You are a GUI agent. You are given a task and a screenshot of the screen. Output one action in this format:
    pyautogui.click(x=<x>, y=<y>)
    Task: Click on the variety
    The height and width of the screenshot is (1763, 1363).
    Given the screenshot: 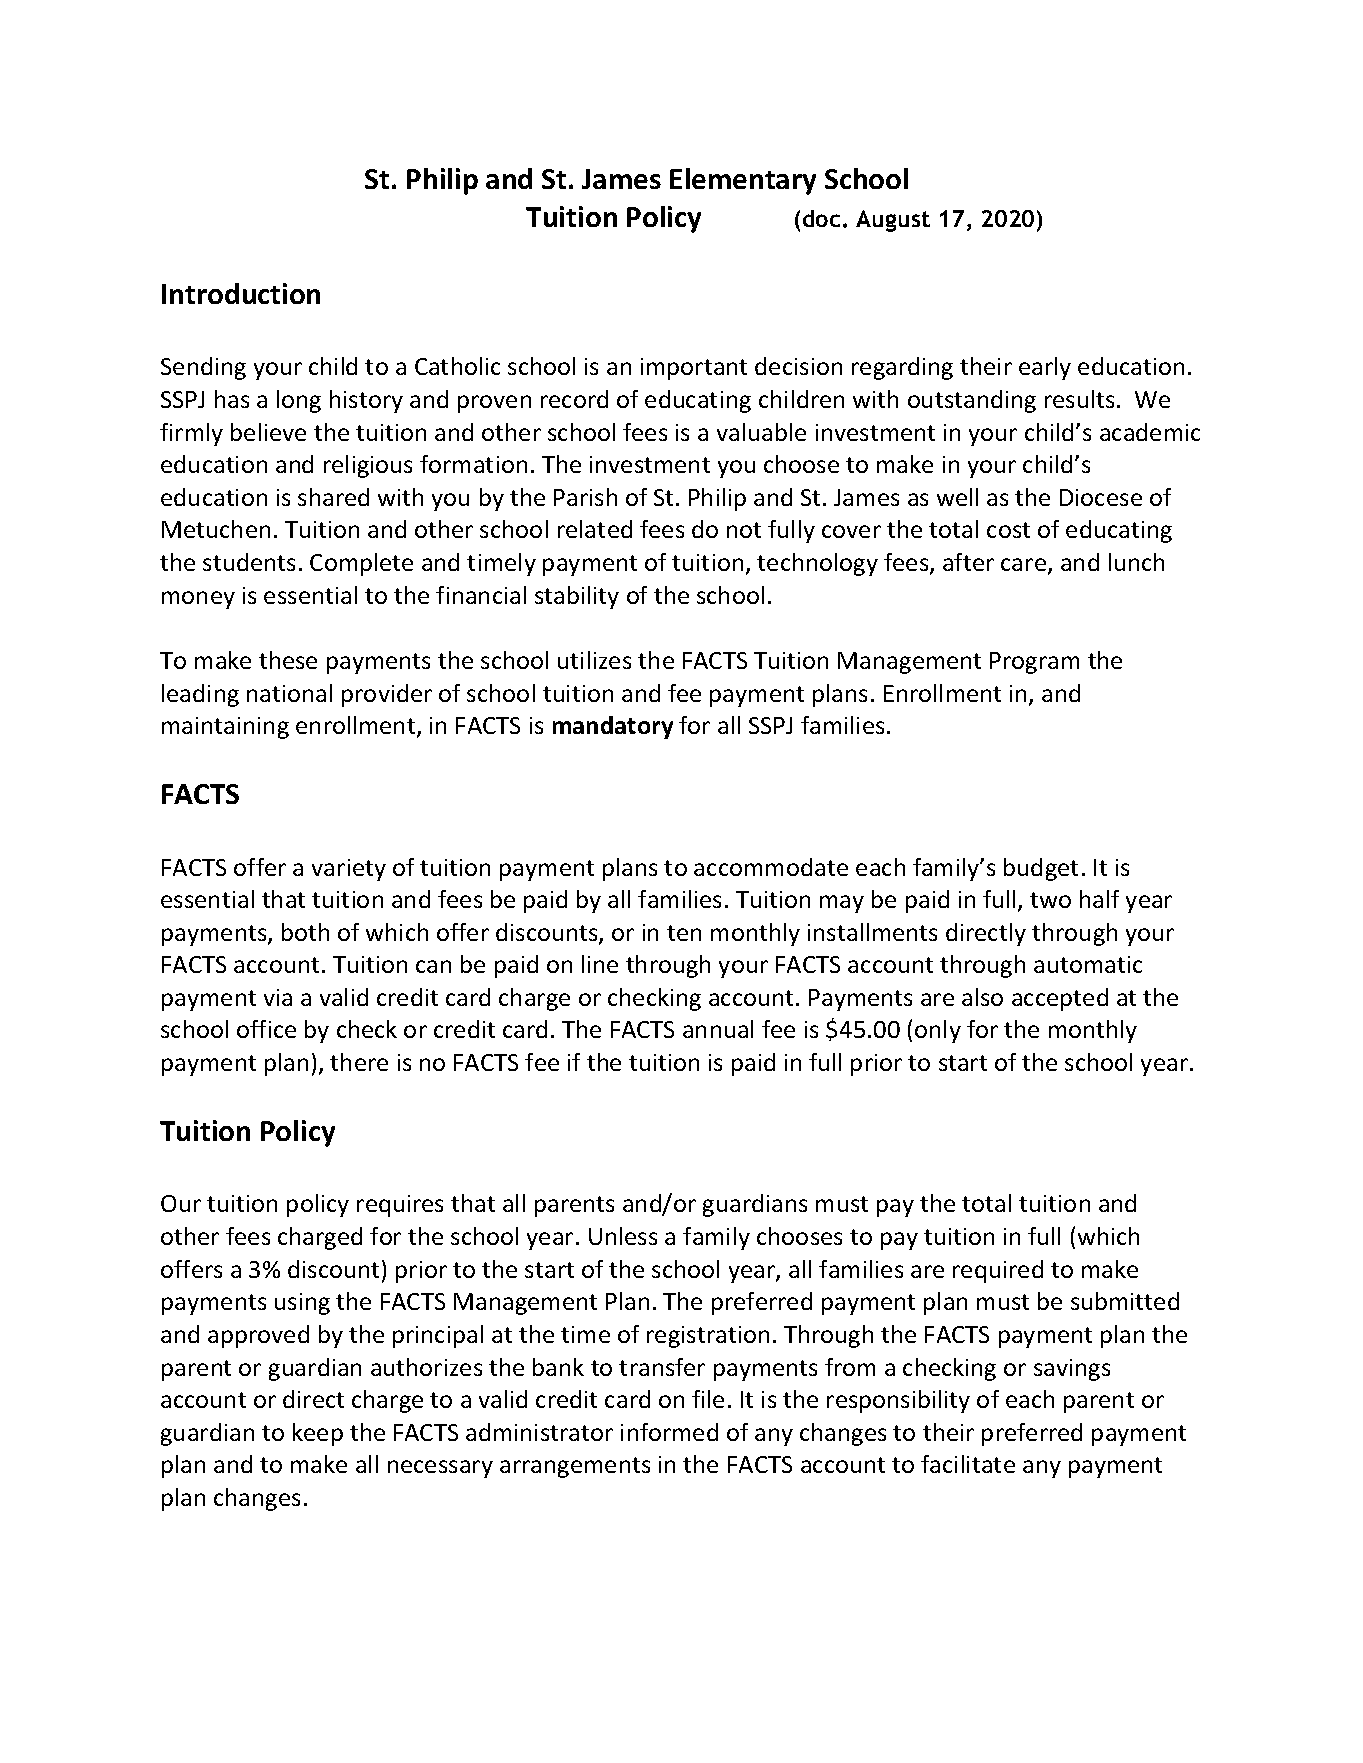 What is the action you would take?
    pyautogui.click(x=349, y=870)
